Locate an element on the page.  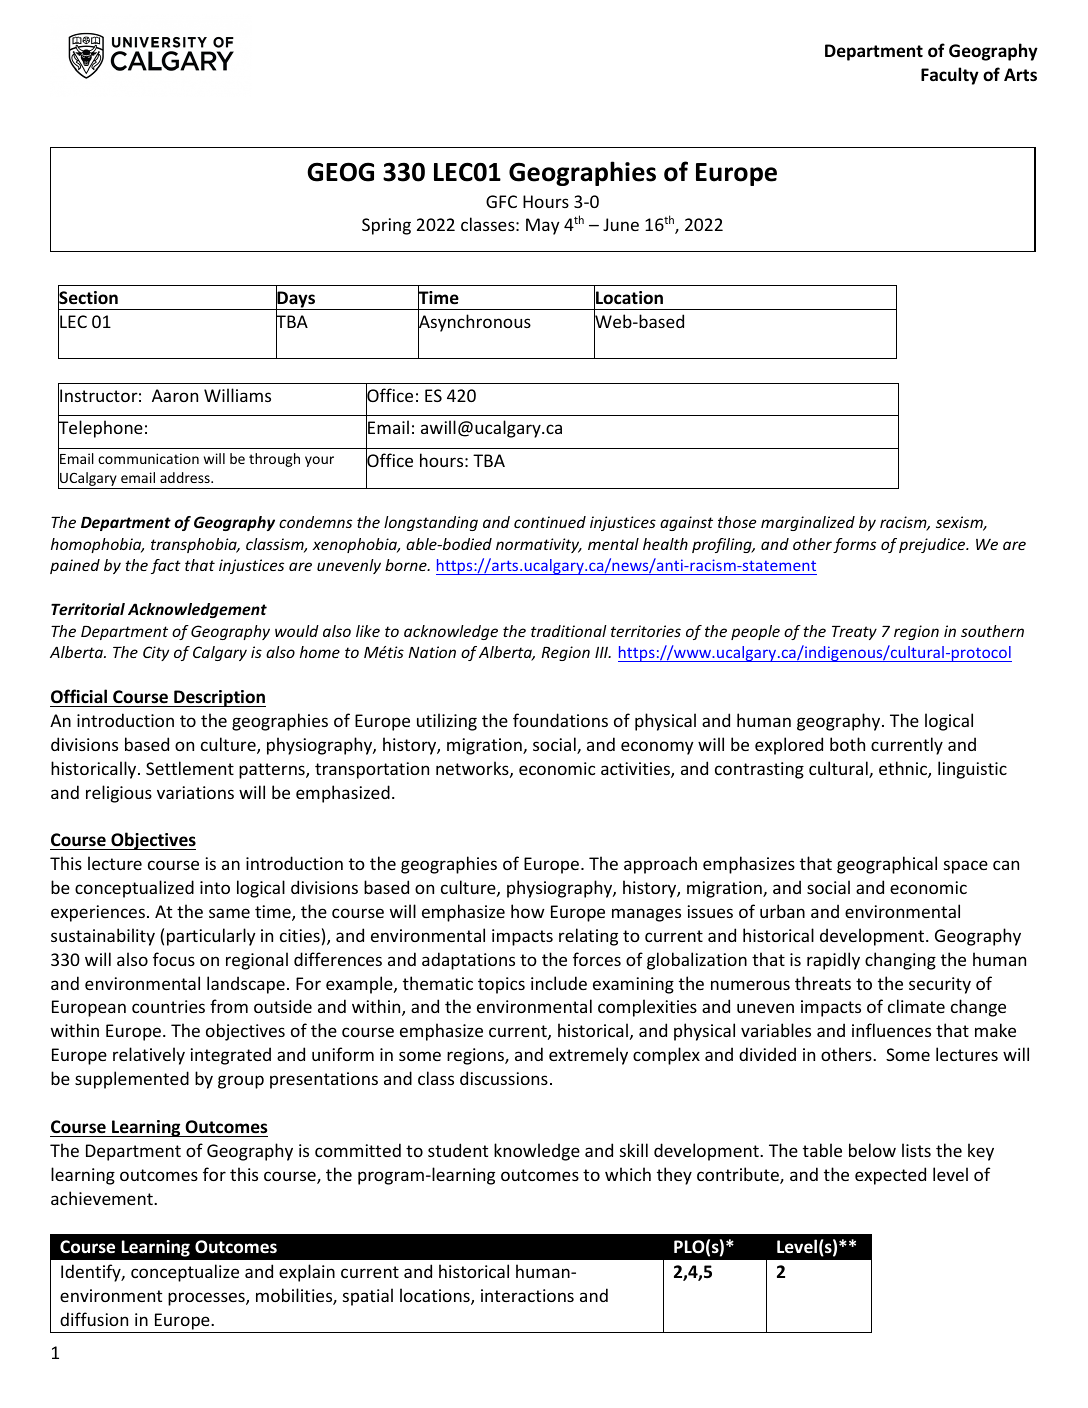
GFC is located at coordinates (501, 201).
